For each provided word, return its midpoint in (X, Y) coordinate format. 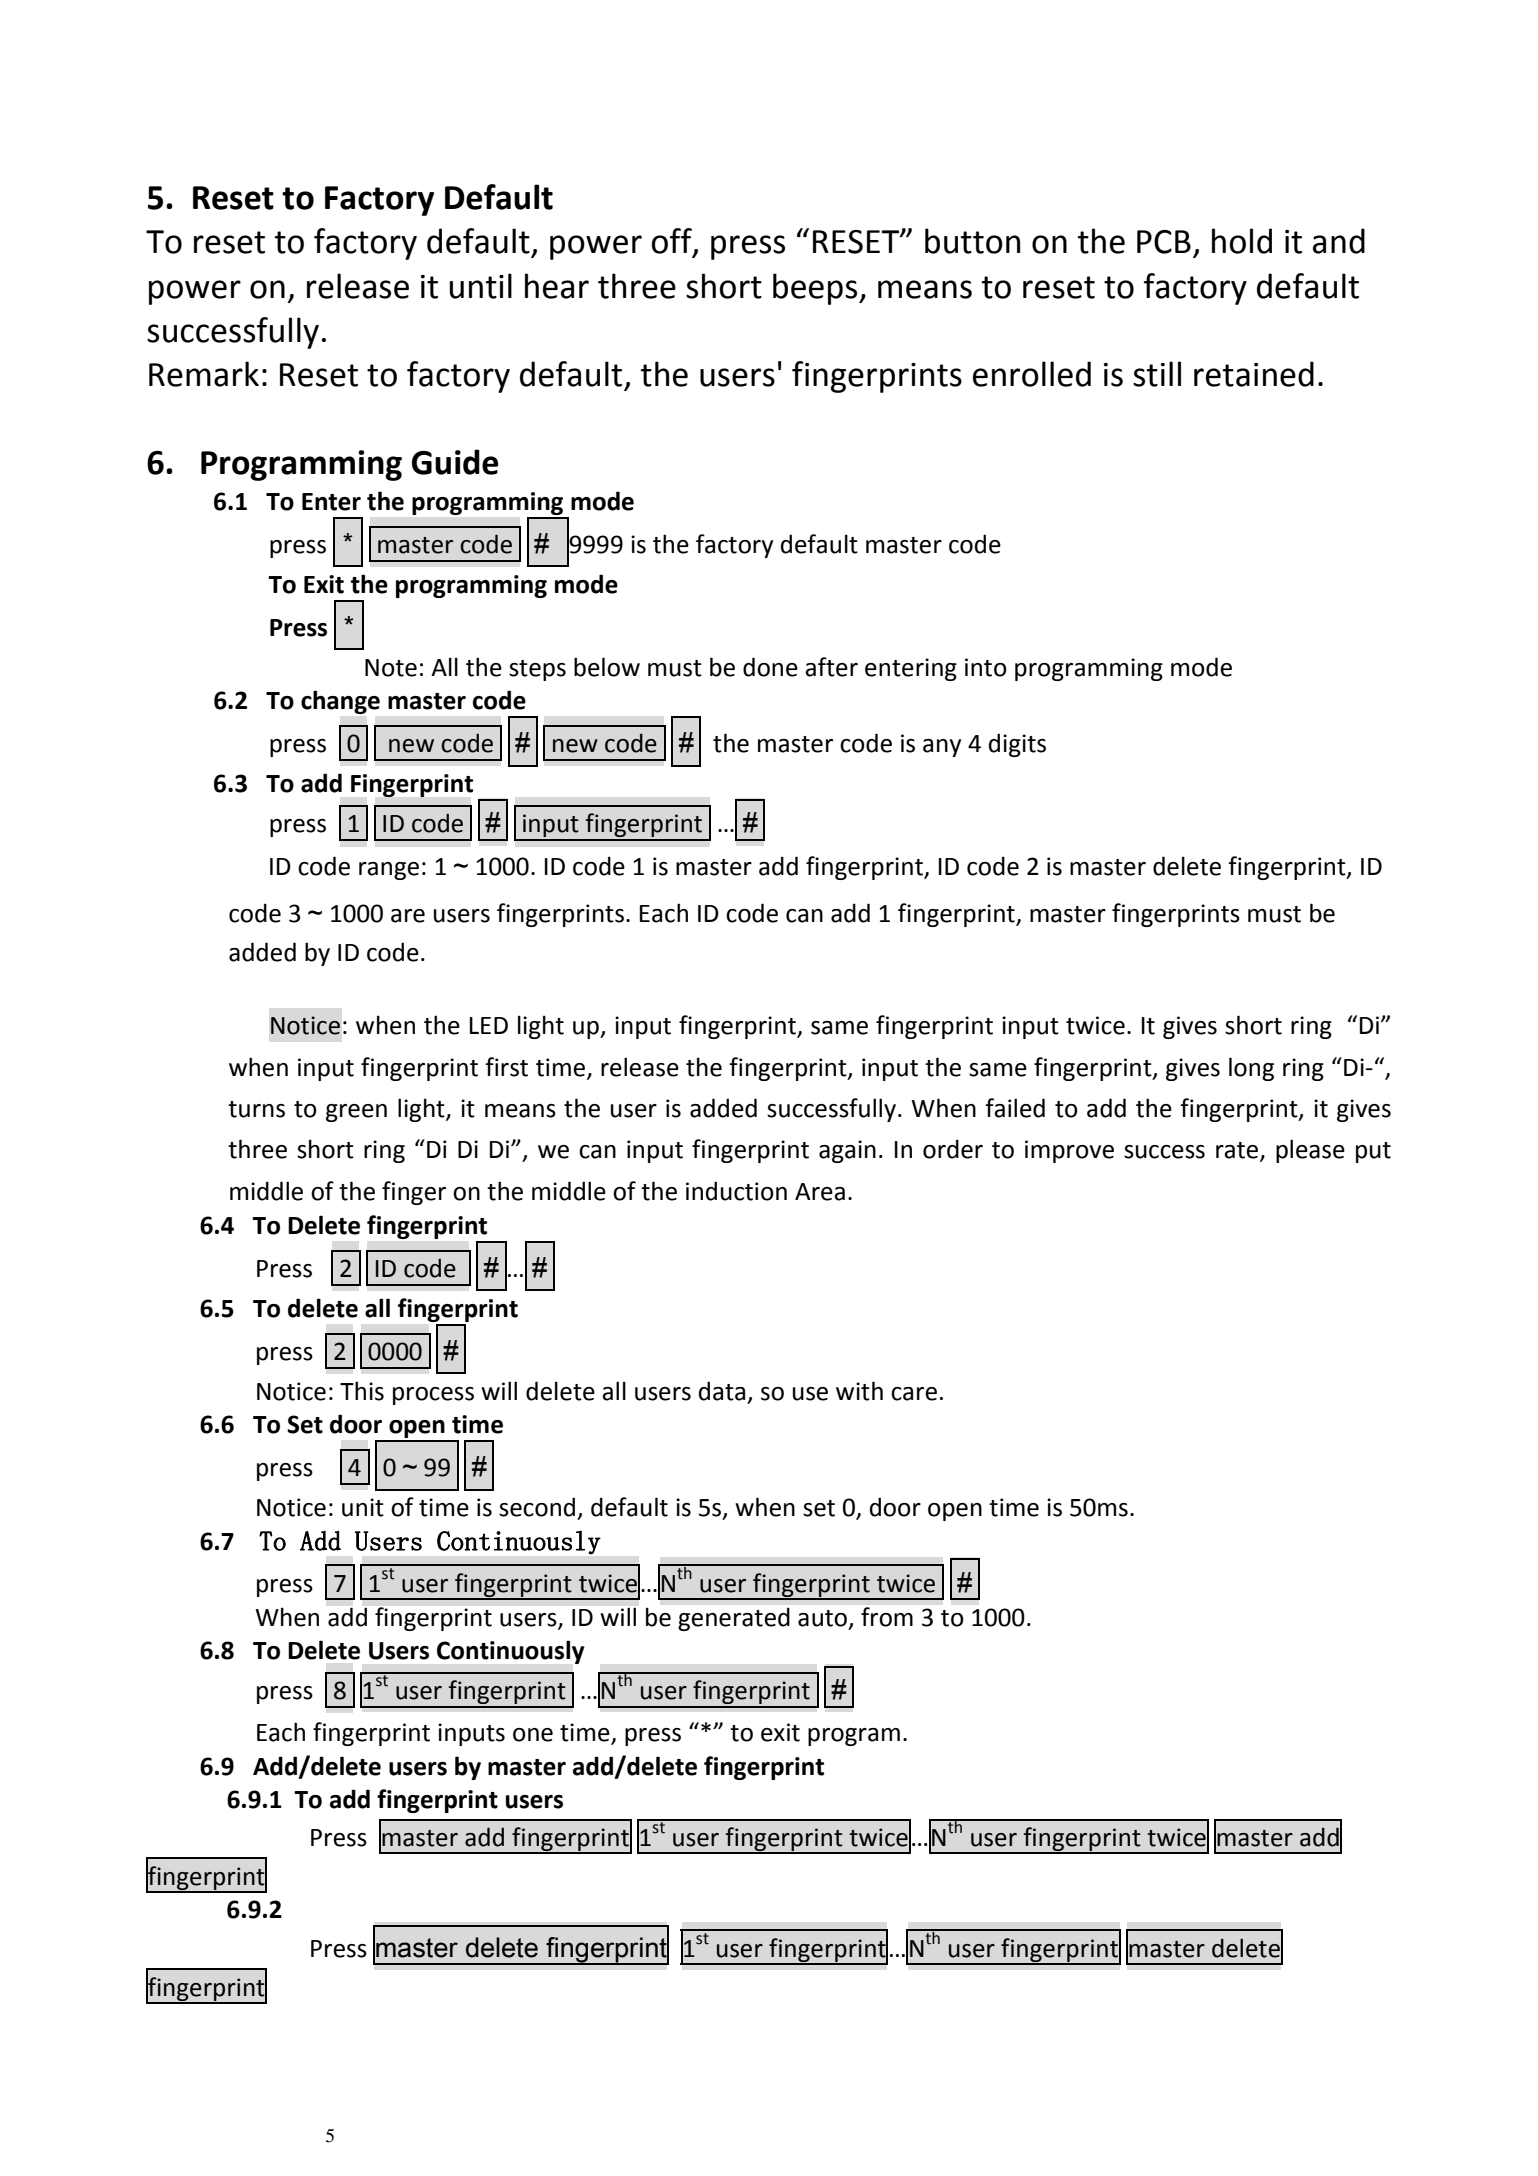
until (481, 286)
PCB (1164, 242)
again (847, 1151)
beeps (816, 289)
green (356, 1113)
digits (1017, 745)
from (887, 1617)
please (1310, 1151)
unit (363, 1507)
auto (822, 1618)
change (340, 702)
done (770, 667)
